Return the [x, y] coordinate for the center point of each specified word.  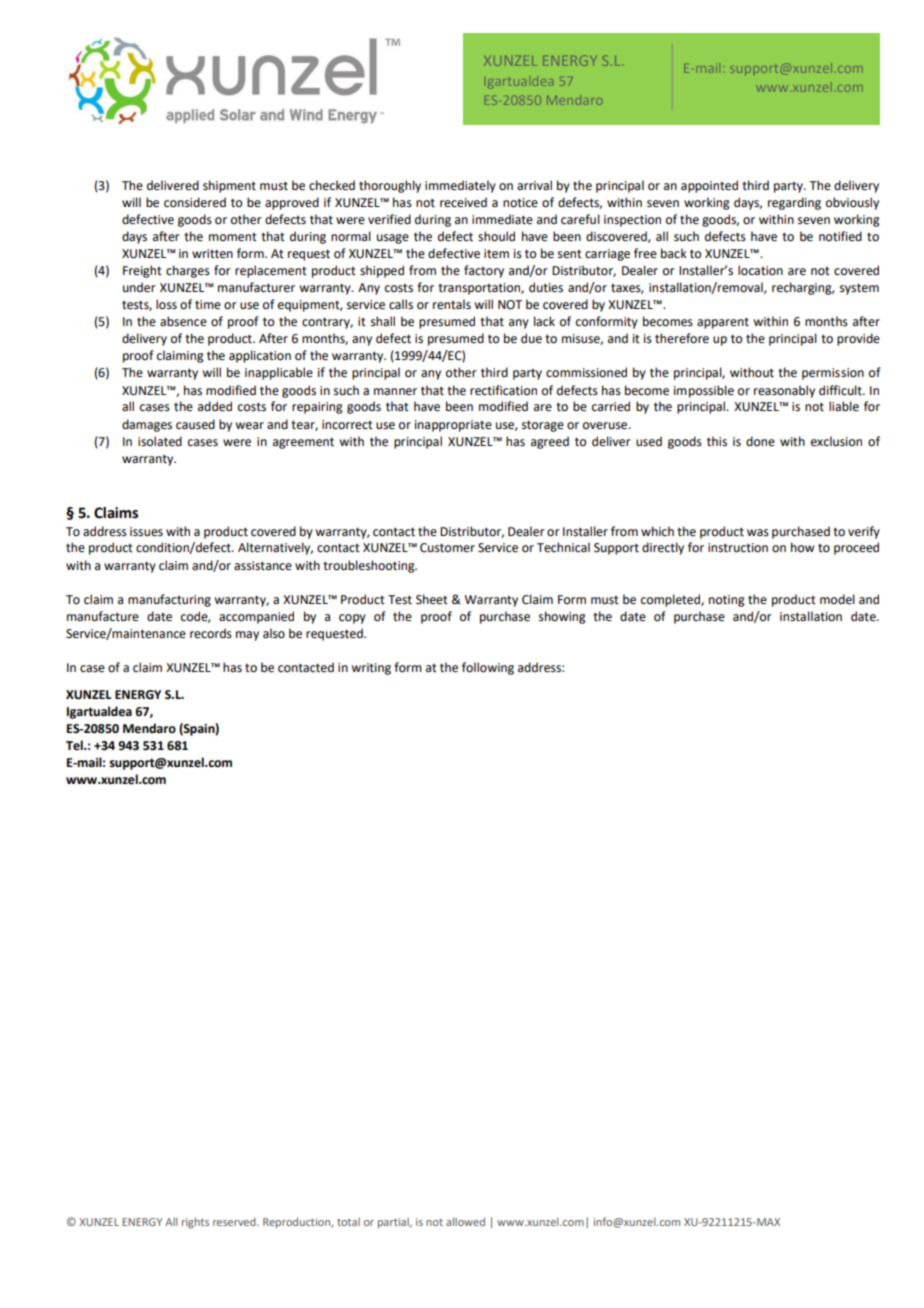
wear [249, 426]
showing [562, 617]
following [488, 668]
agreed [550, 442]
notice [520, 203]
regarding [794, 203]
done [760, 441]
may [247, 636]
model [837, 599]
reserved [235, 1222]
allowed [465, 1221]
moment [233, 237]
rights [195, 1223]
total [348, 1222]
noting [727, 601]
